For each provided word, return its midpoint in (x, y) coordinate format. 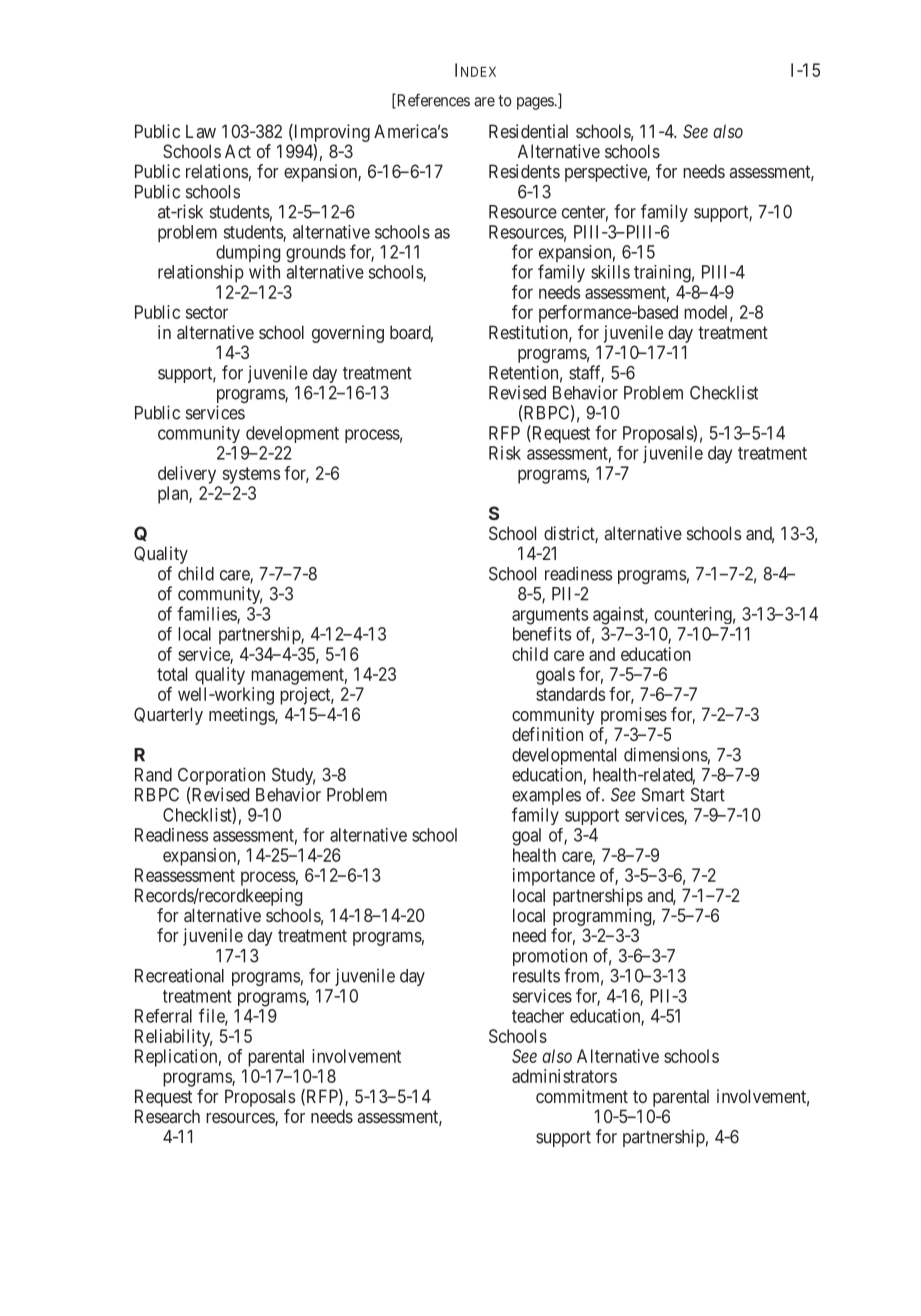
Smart (663, 795)
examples (546, 798)
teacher (538, 1016)
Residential (528, 131)
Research (167, 1116)
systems (251, 475)
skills (610, 272)
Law (201, 131)
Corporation (221, 777)
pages (536, 103)
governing (348, 334)
